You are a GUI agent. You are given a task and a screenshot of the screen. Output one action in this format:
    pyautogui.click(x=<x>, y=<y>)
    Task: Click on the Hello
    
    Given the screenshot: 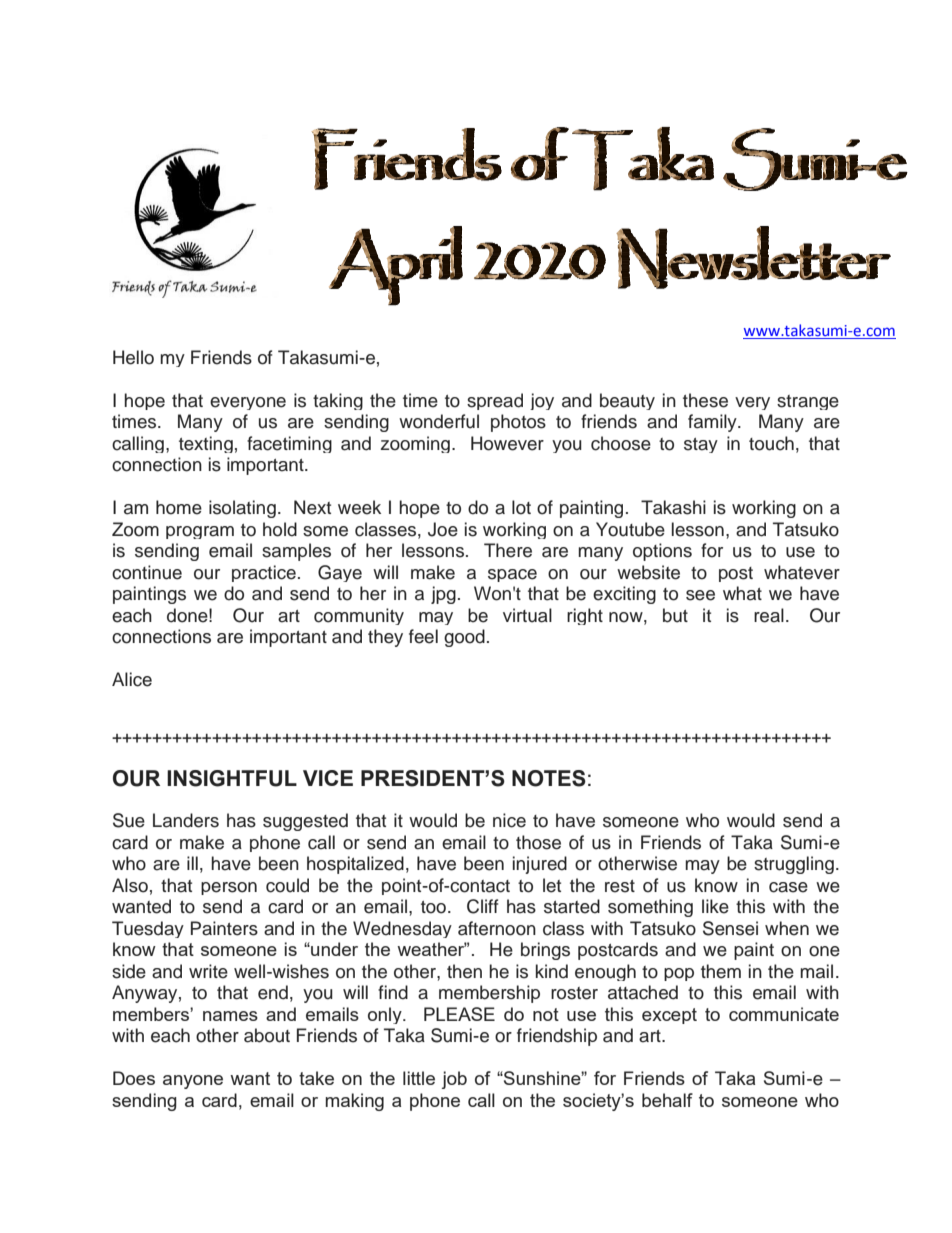 What is the action you would take?
    pyautogui.click(x=133, y=357)
